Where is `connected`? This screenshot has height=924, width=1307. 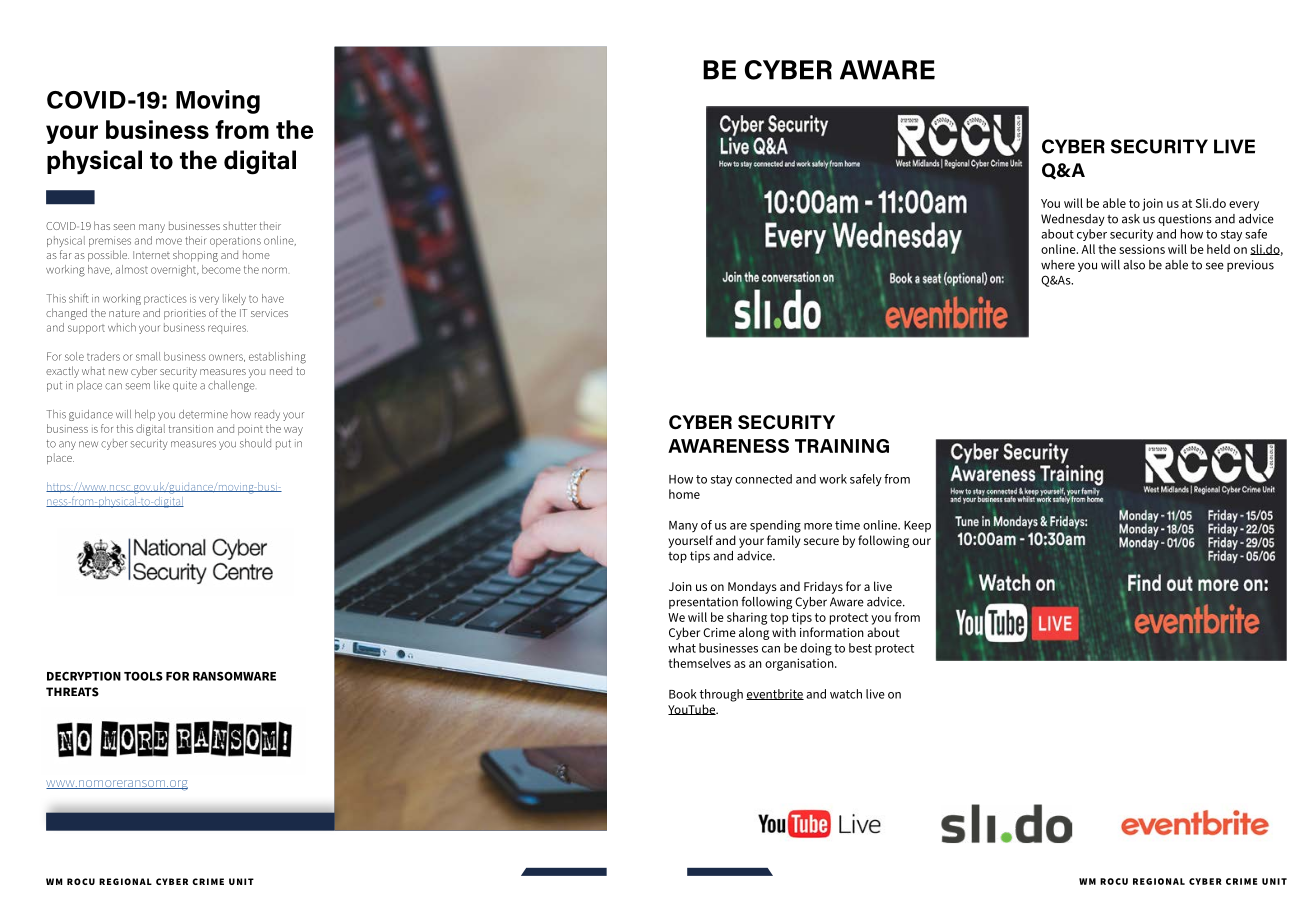 connected is located at coordinates (763, 479).
